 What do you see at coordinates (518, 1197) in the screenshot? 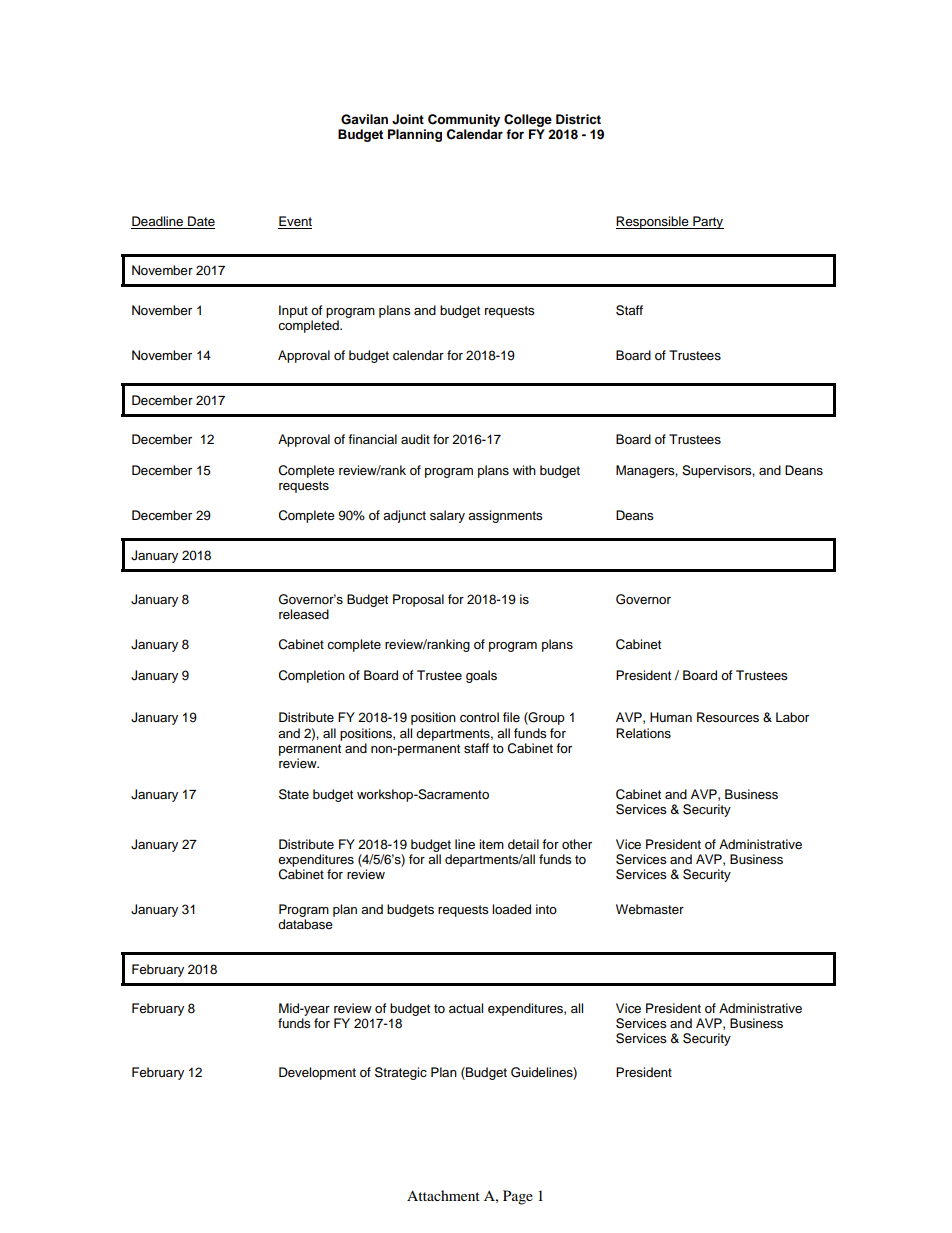
I see `Page` at bounding box center [518, 1197].
